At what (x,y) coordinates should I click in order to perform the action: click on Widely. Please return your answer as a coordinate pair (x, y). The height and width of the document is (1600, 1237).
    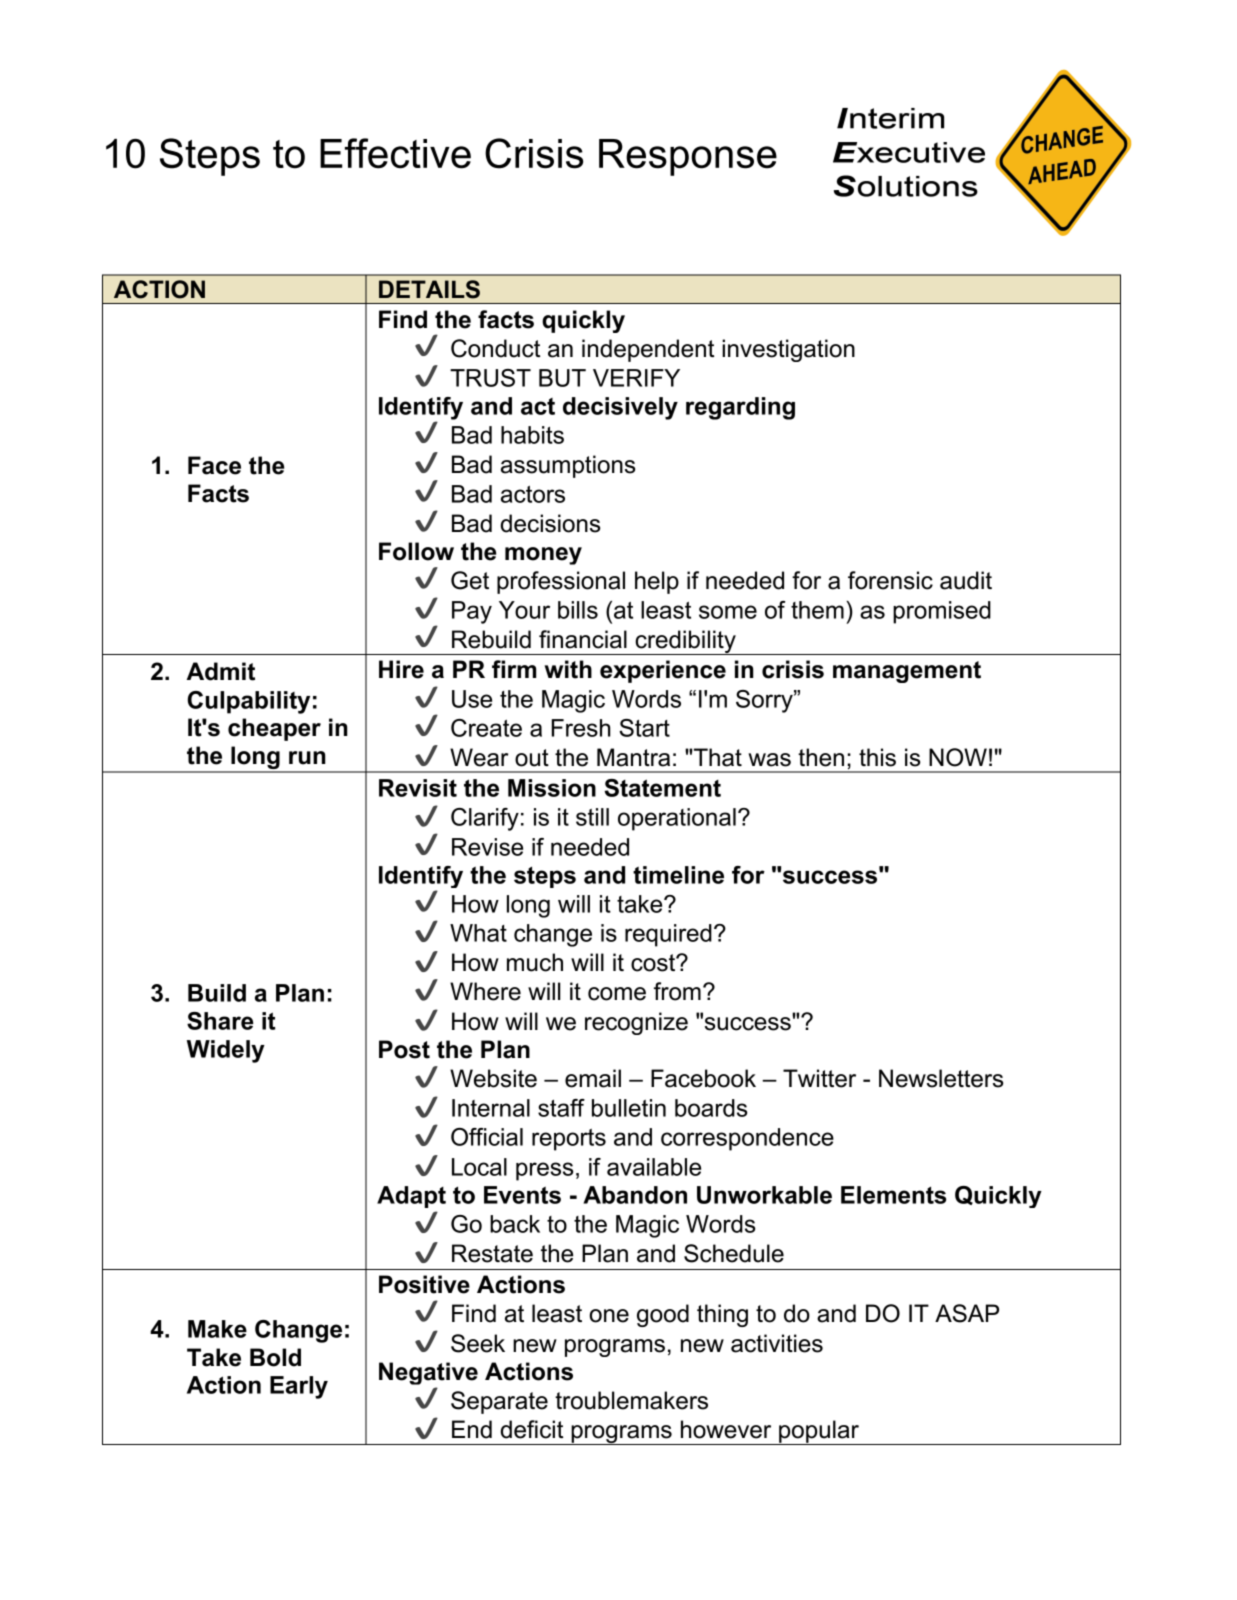
    Looking at the image, I should click on (226, 1051).
